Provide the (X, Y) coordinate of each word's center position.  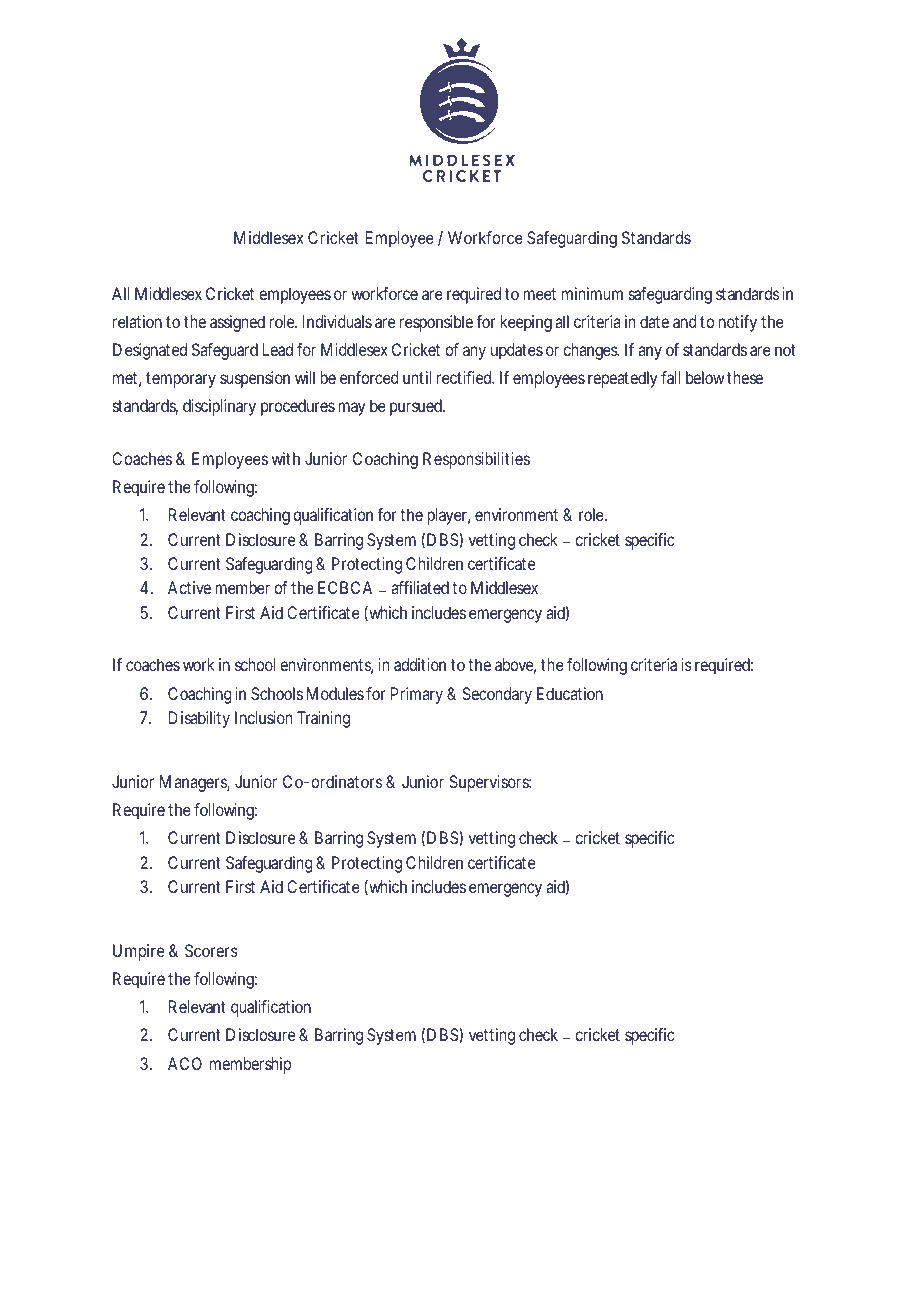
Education (570, 693)
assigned (237, 323)
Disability (199, 719)
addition (420, 664)
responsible (436, 323)
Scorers (211, 950)
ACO (185, 1063)
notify (738, 323)
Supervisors (490, 783)
